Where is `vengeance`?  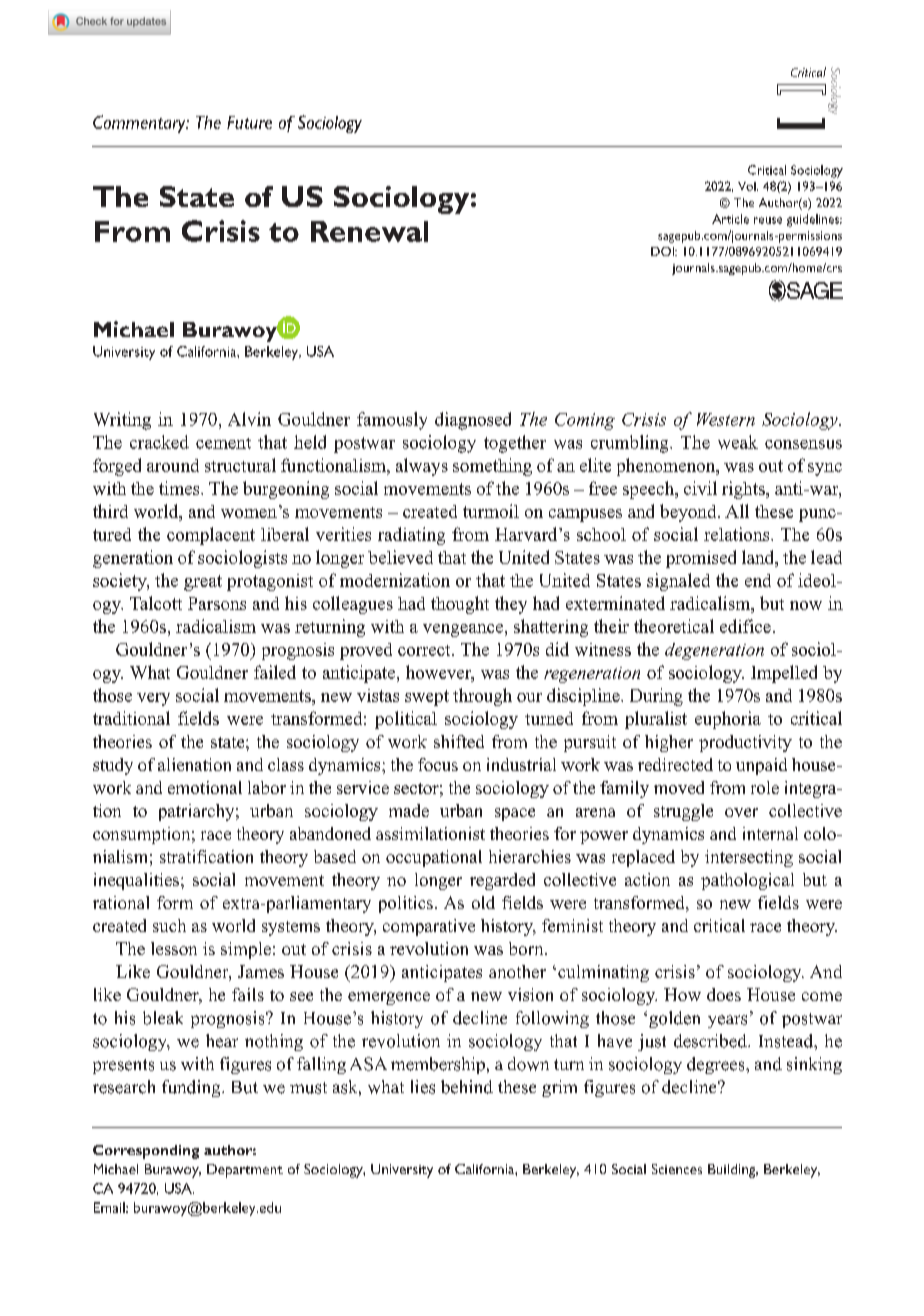 vengeance is located at coordinates (463, 630).
